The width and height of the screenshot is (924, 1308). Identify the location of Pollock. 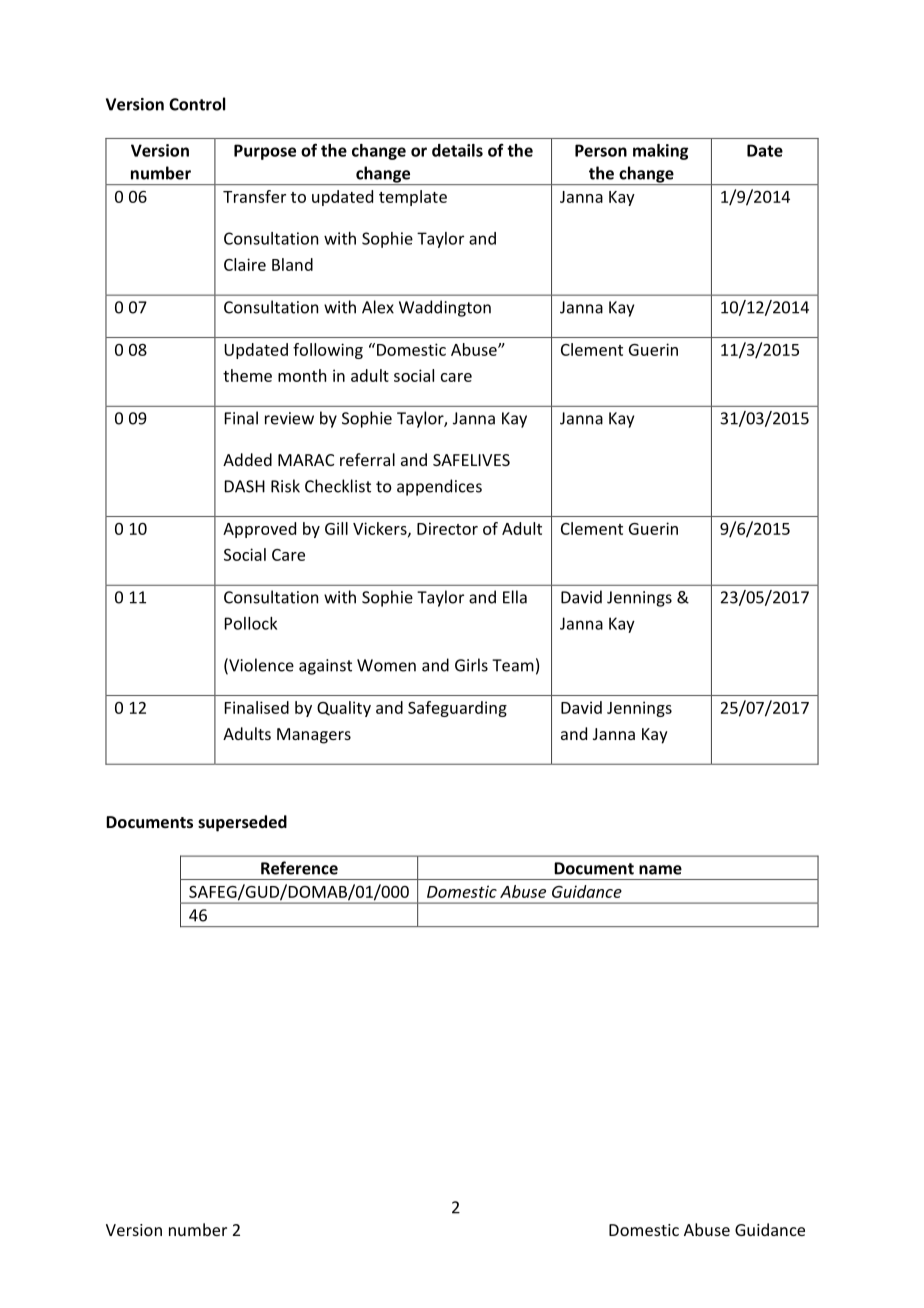
(251, 623).
